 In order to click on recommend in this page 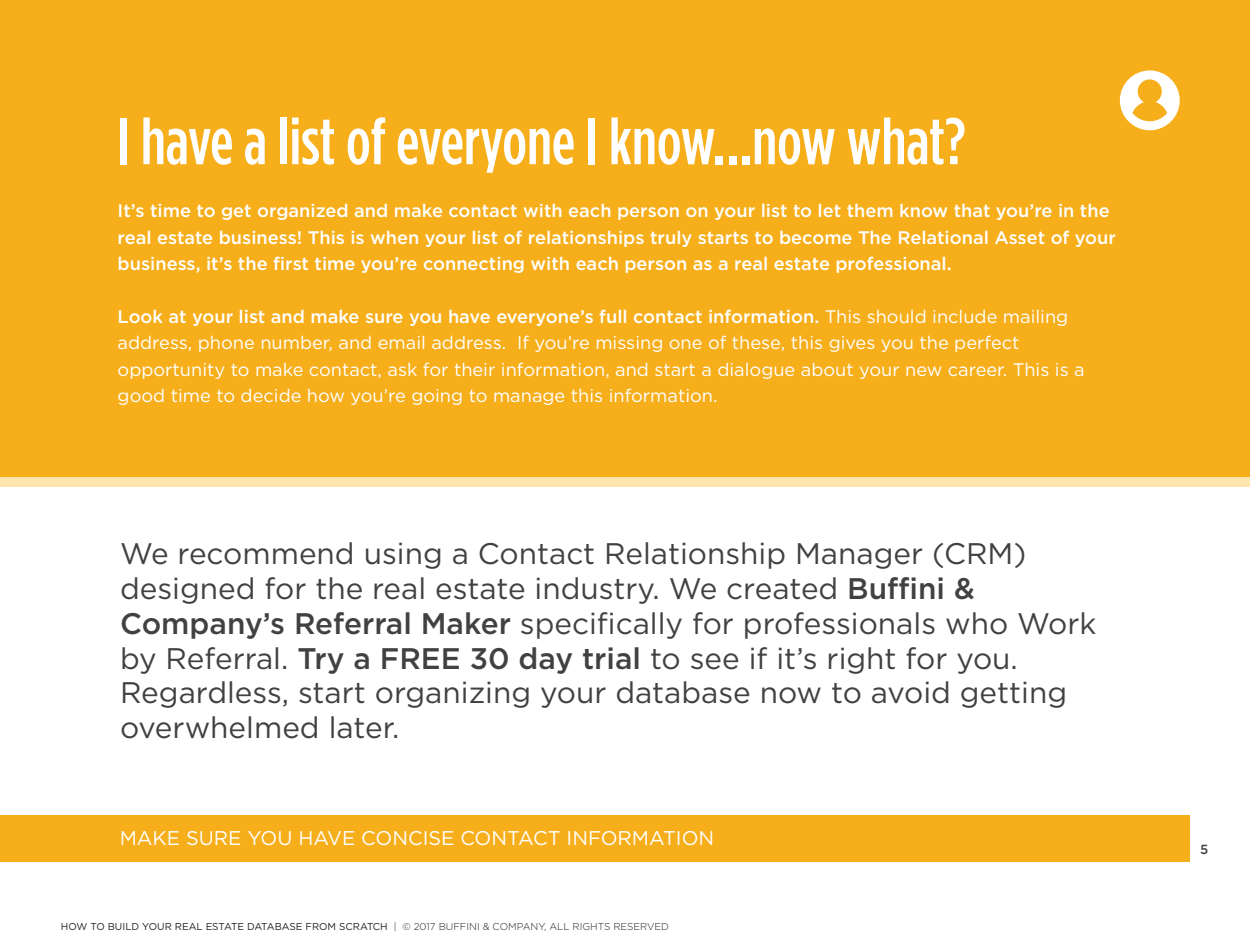, I will do `click(266, 553)`.
